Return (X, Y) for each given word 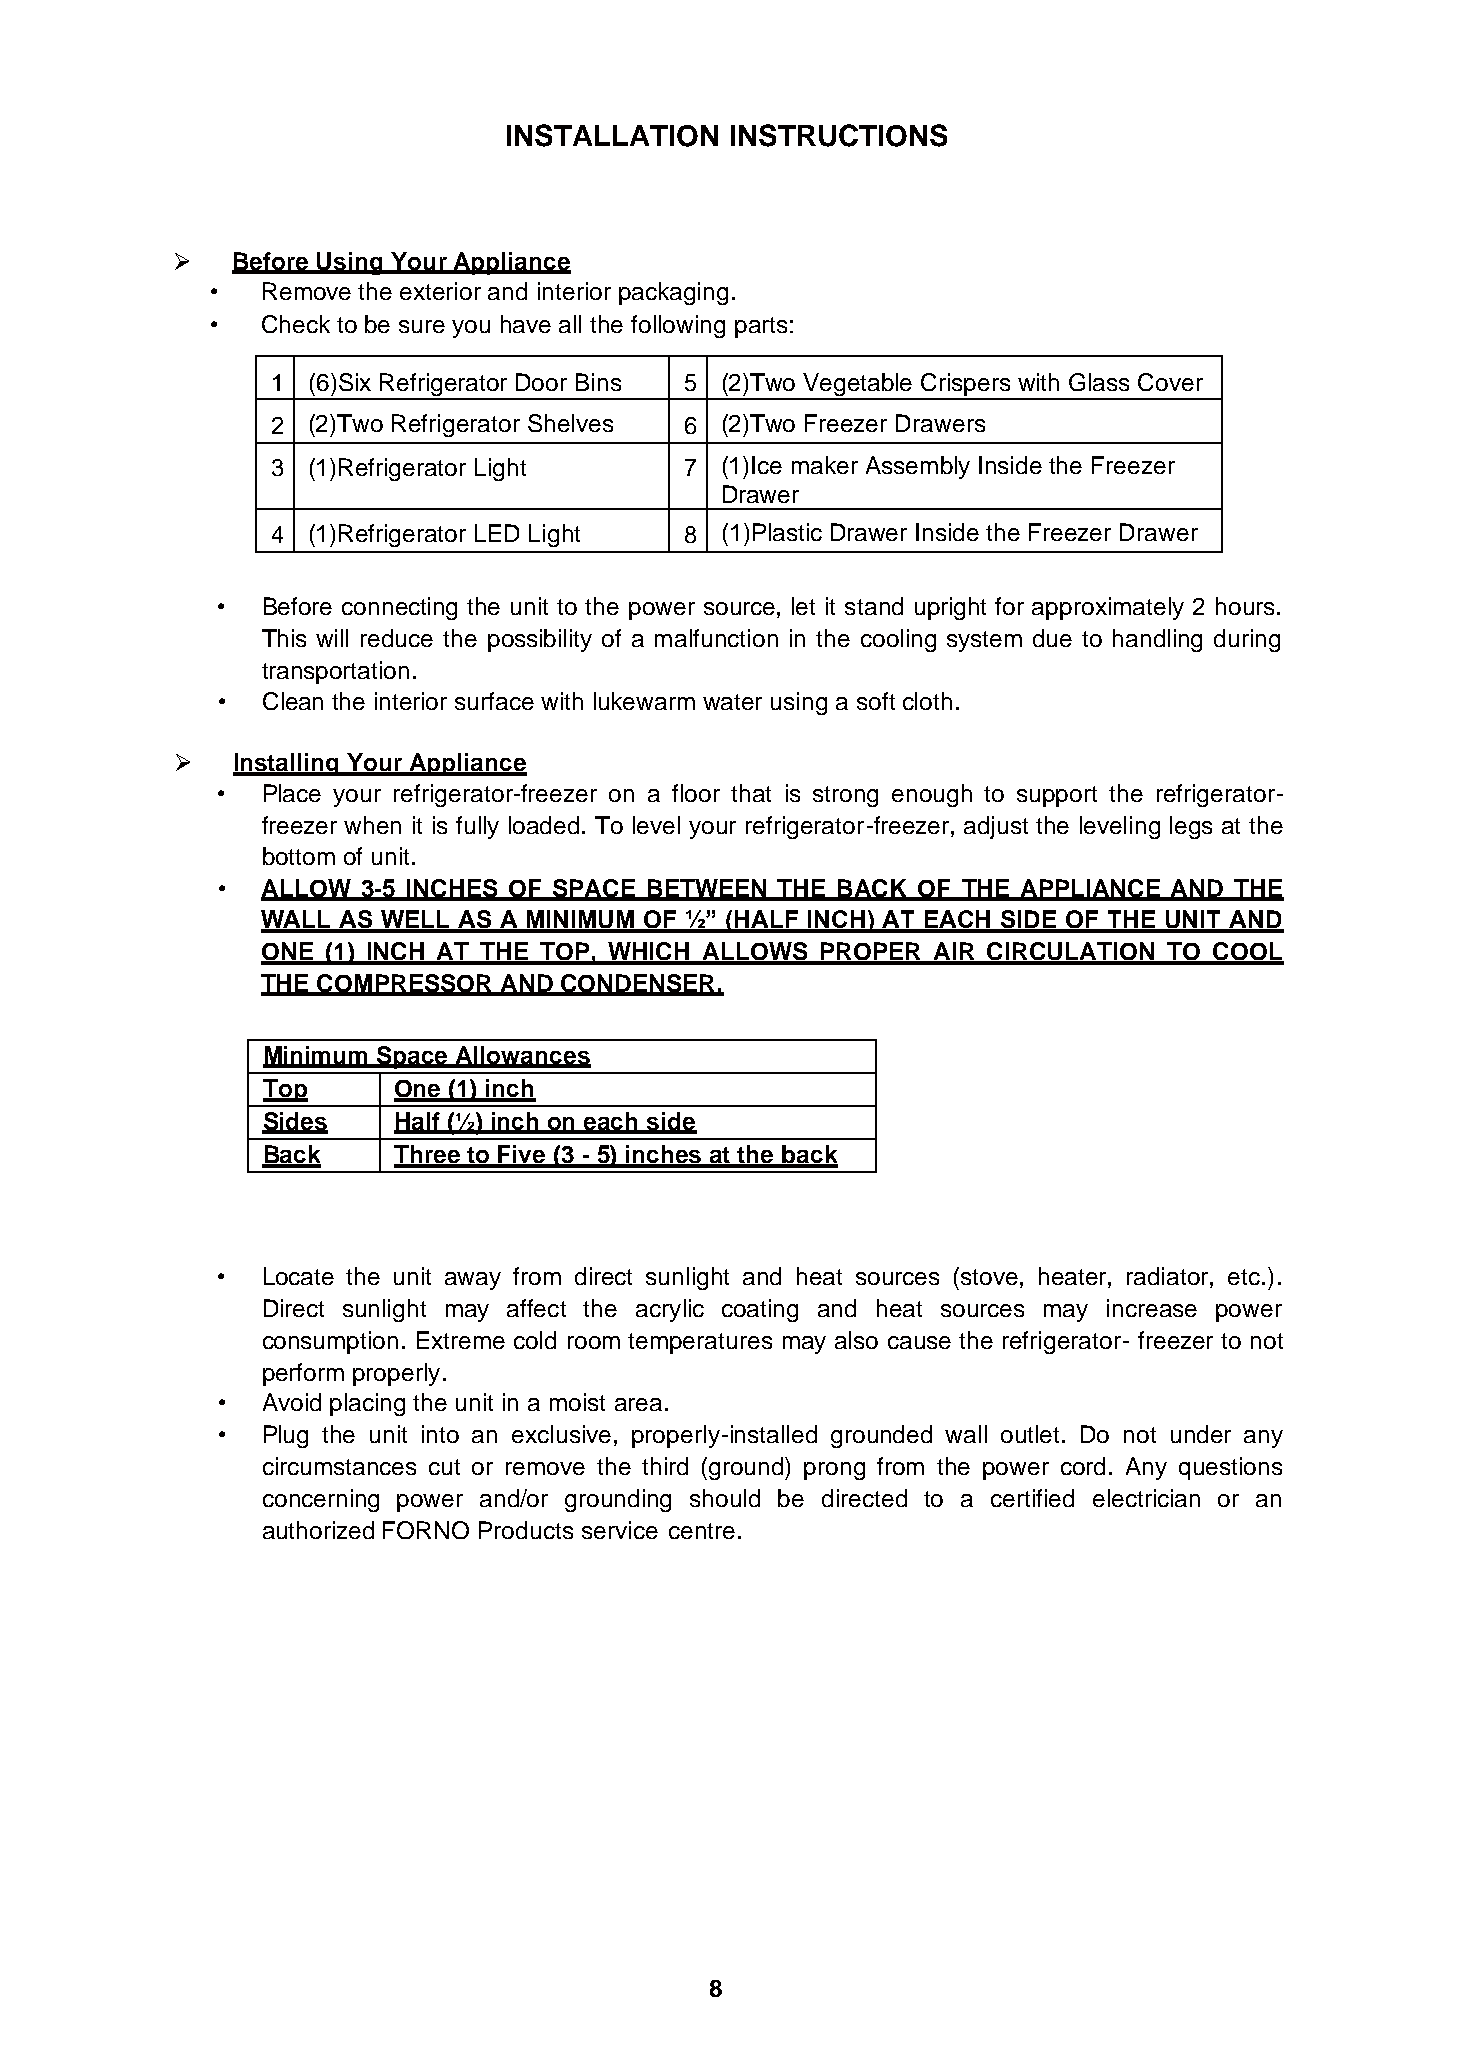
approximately (1108, 608)
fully (477, 827)
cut (444, 1467)
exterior (440, 291)
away (473, 1281)
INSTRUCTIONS (839, 135)
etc (1244, 1277)
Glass (1099, 382)
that (751, 793)
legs (1191, 827)
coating (760, 1310)
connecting (399, 608)
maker (825, 465)
